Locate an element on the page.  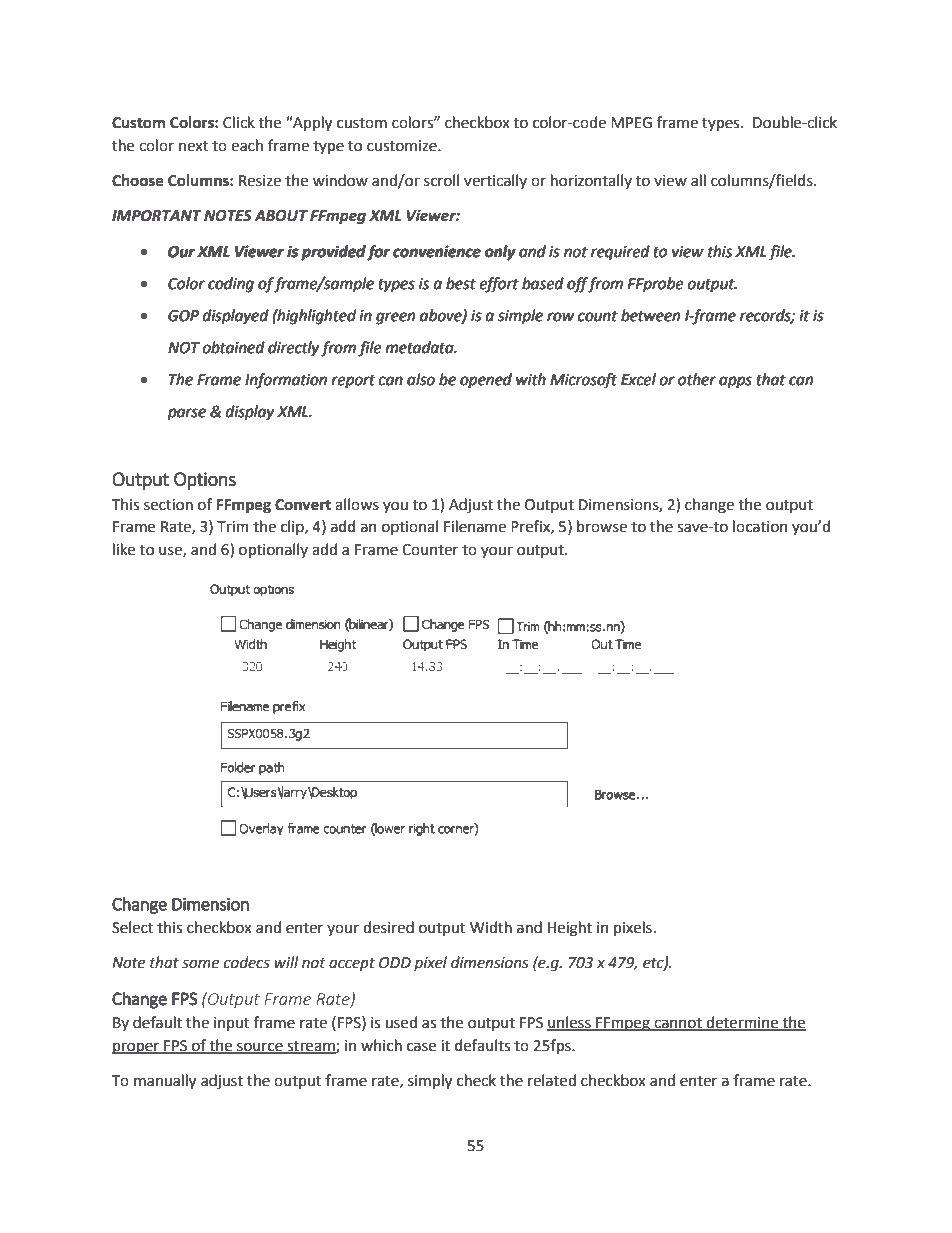
allows is located at coordinates (357, 504).
